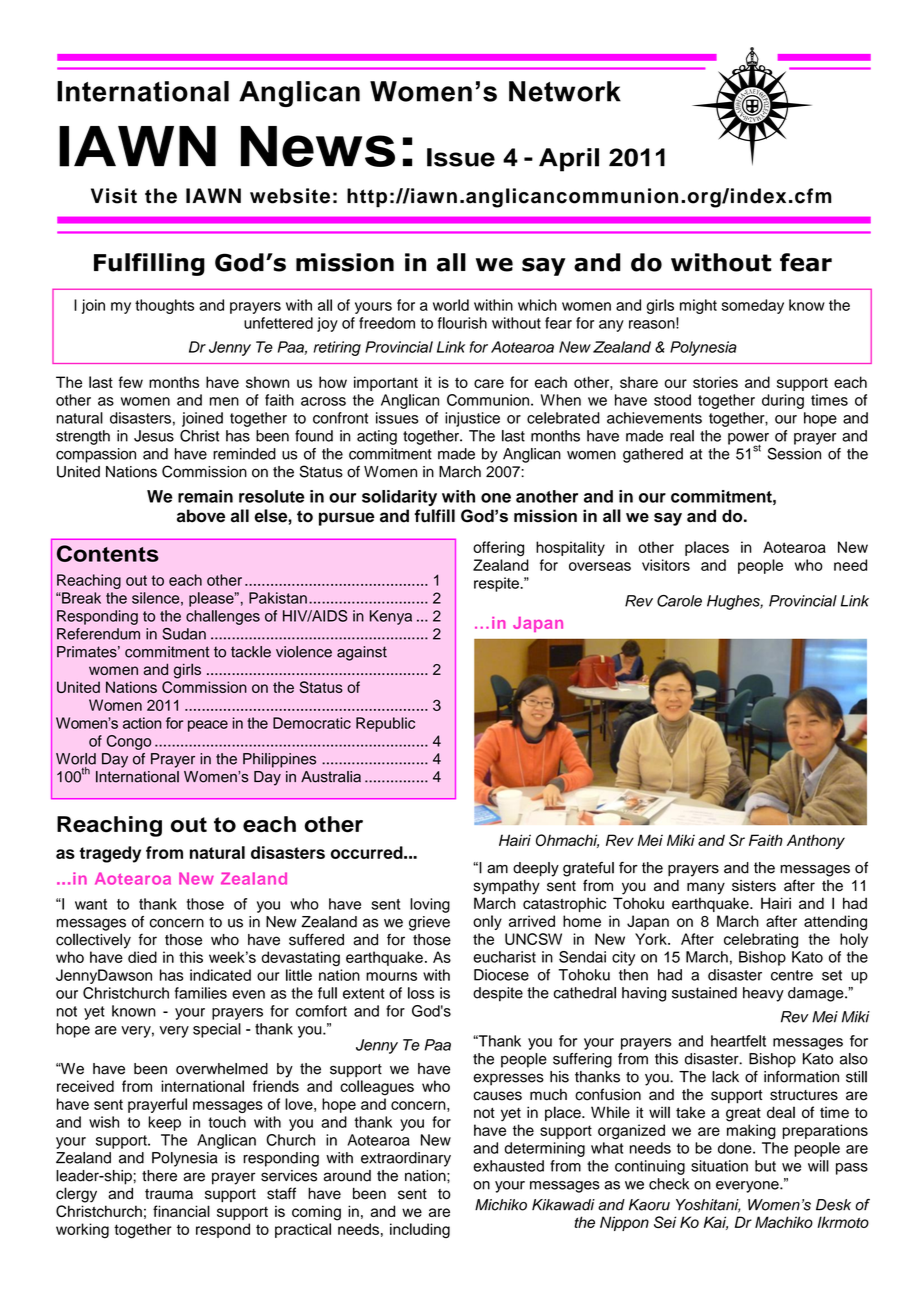 The height and width of the document is (1308, 924). What do you see at coordinates (501, 1205) in the document?
I see `Michiko` at bounding box center [501, 1205].
